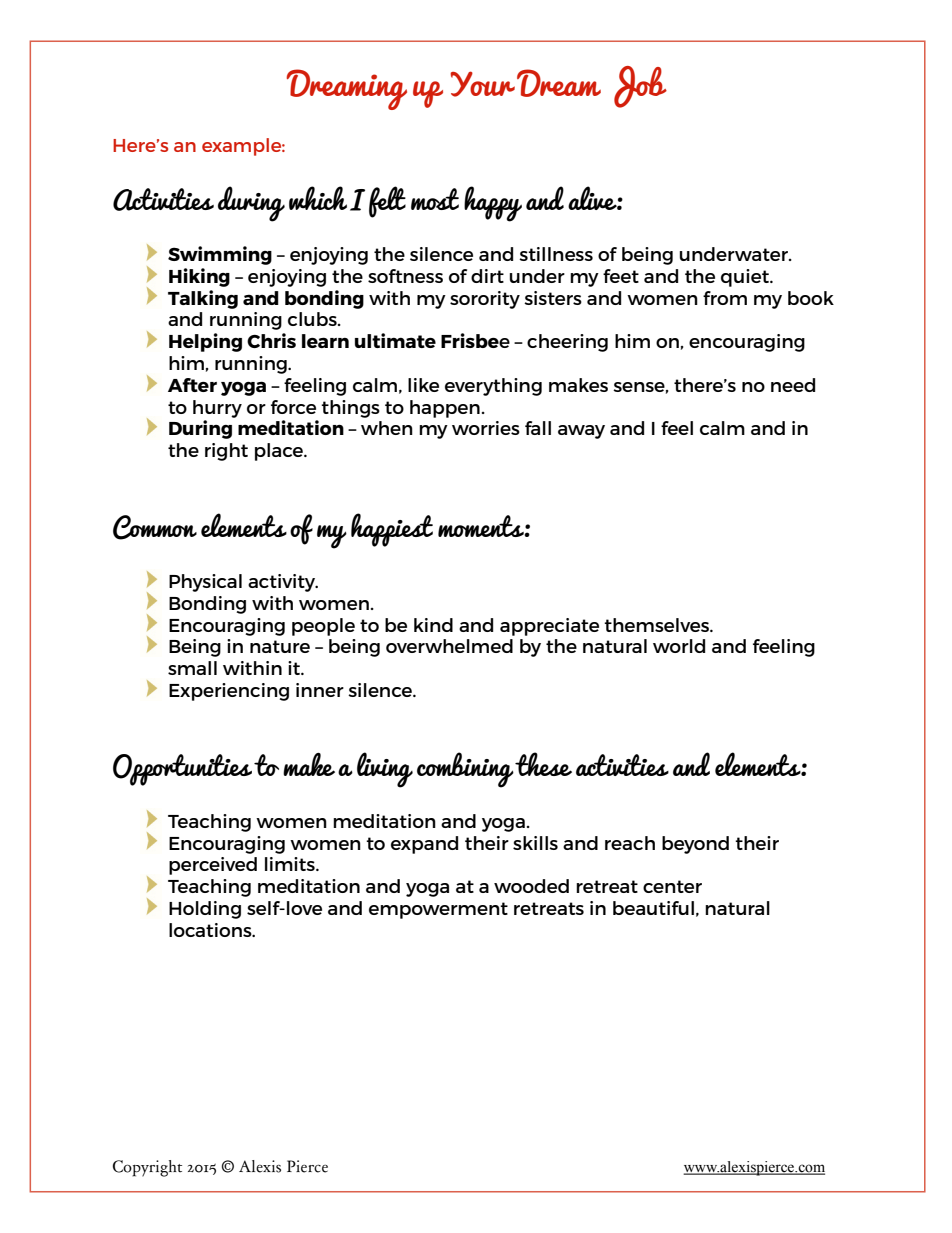  I want to click on happiest, so click(392, 530).
